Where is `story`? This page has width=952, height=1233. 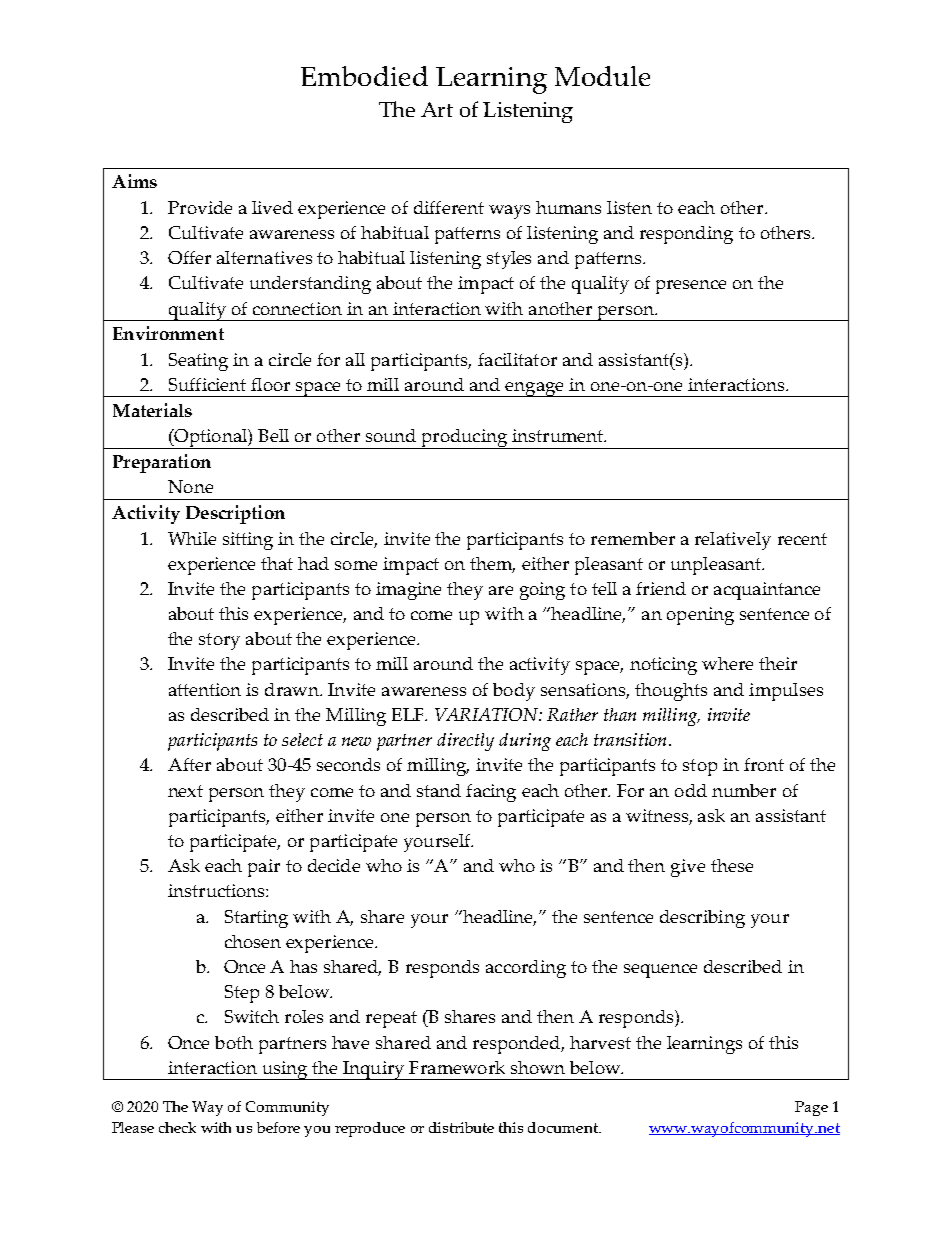
story is located at coordinates (219, 641).
